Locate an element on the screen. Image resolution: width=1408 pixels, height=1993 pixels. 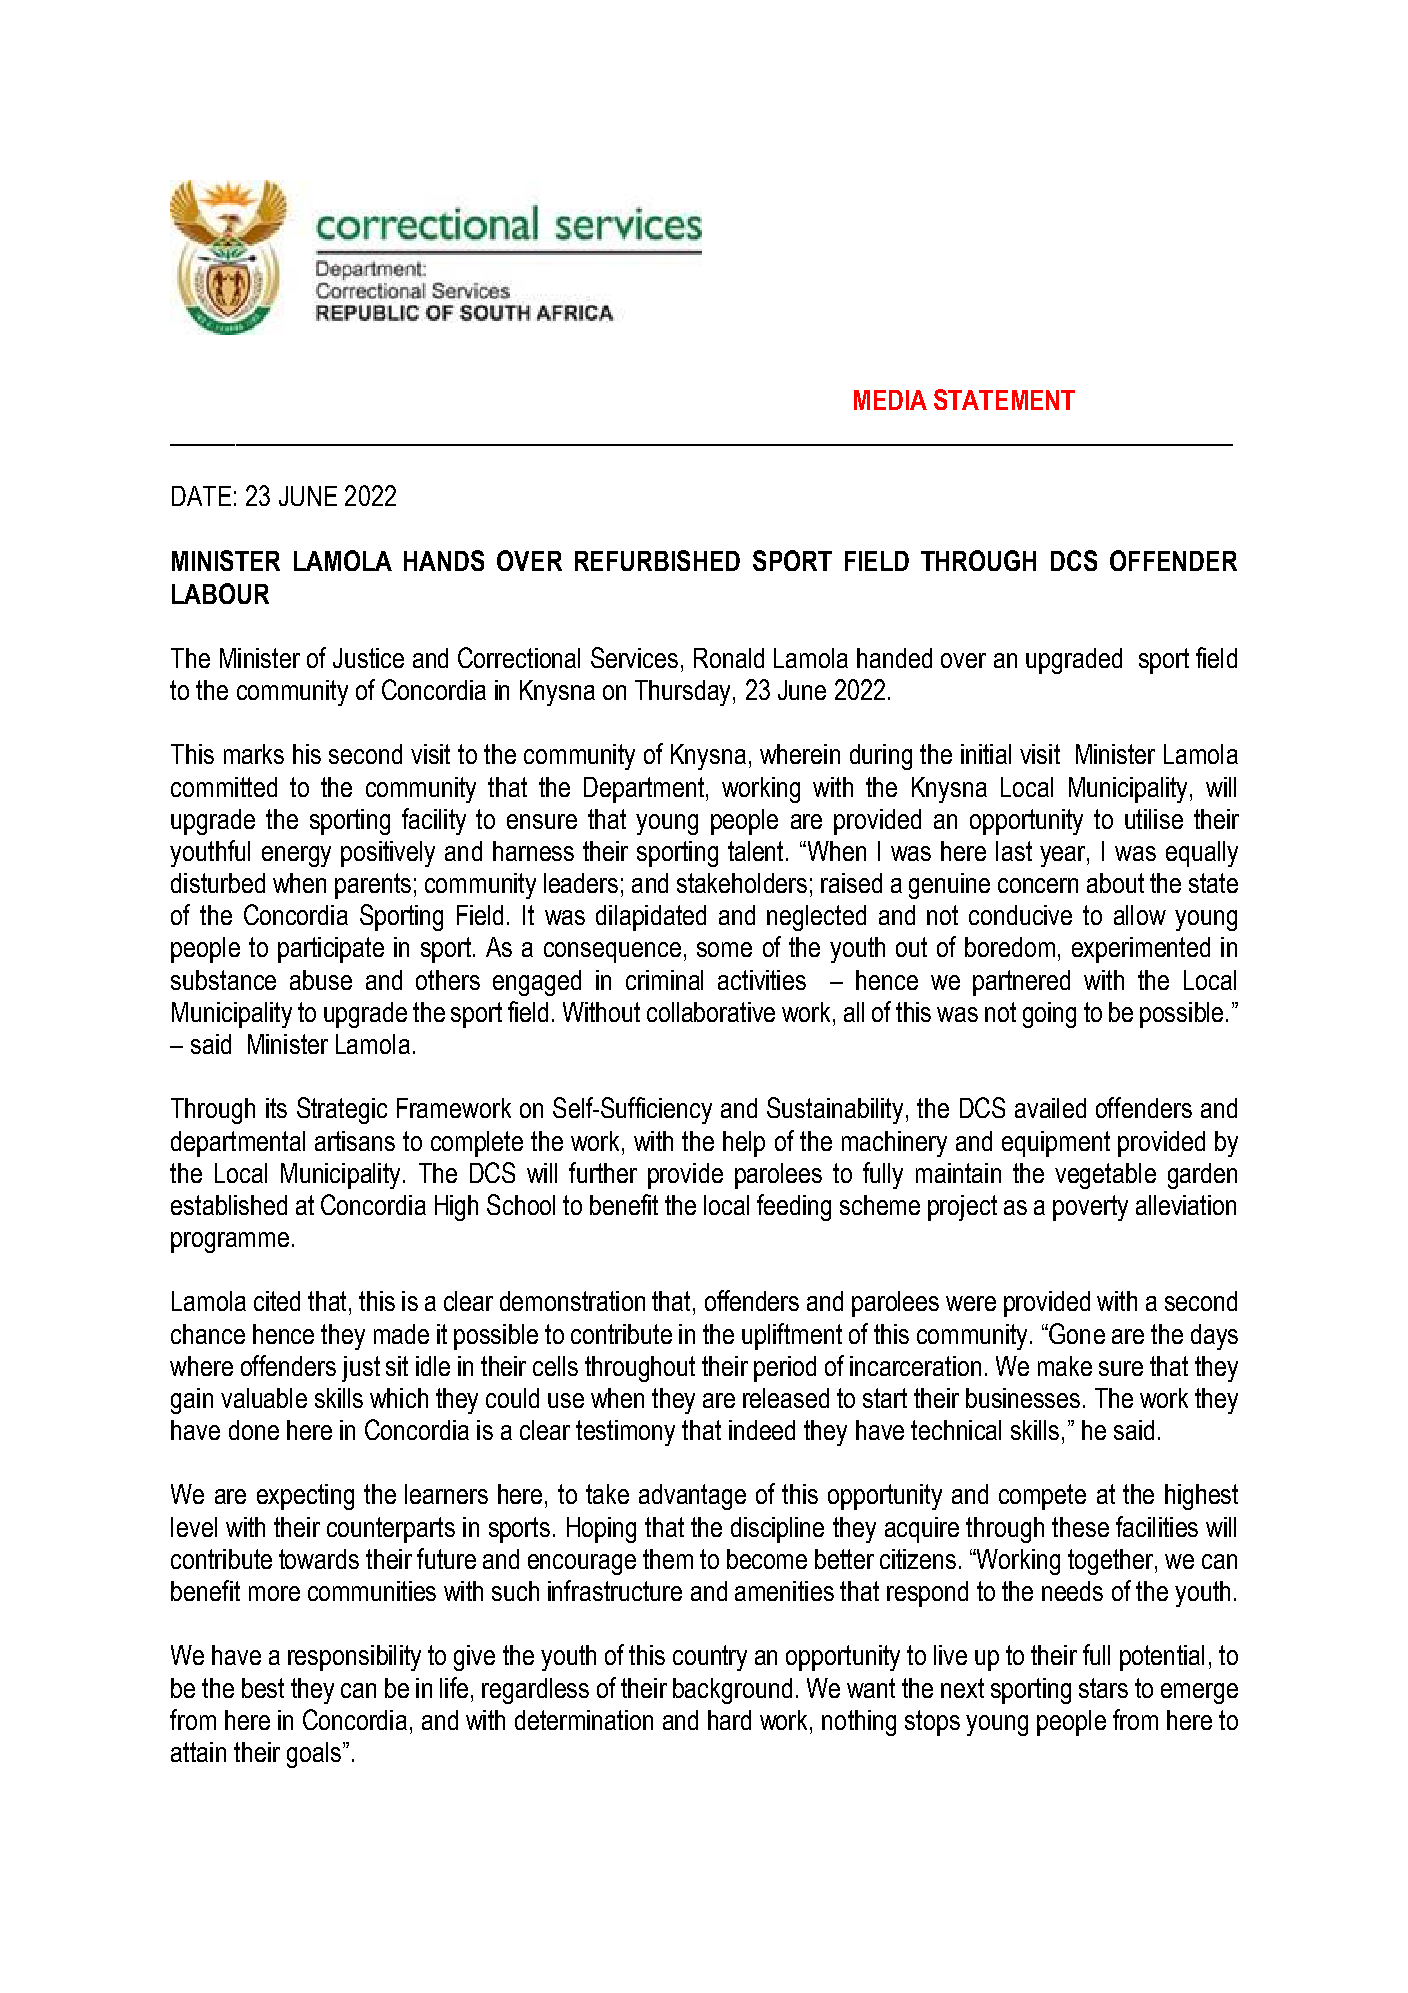
HANDS is located at coordinates (444, 560).
